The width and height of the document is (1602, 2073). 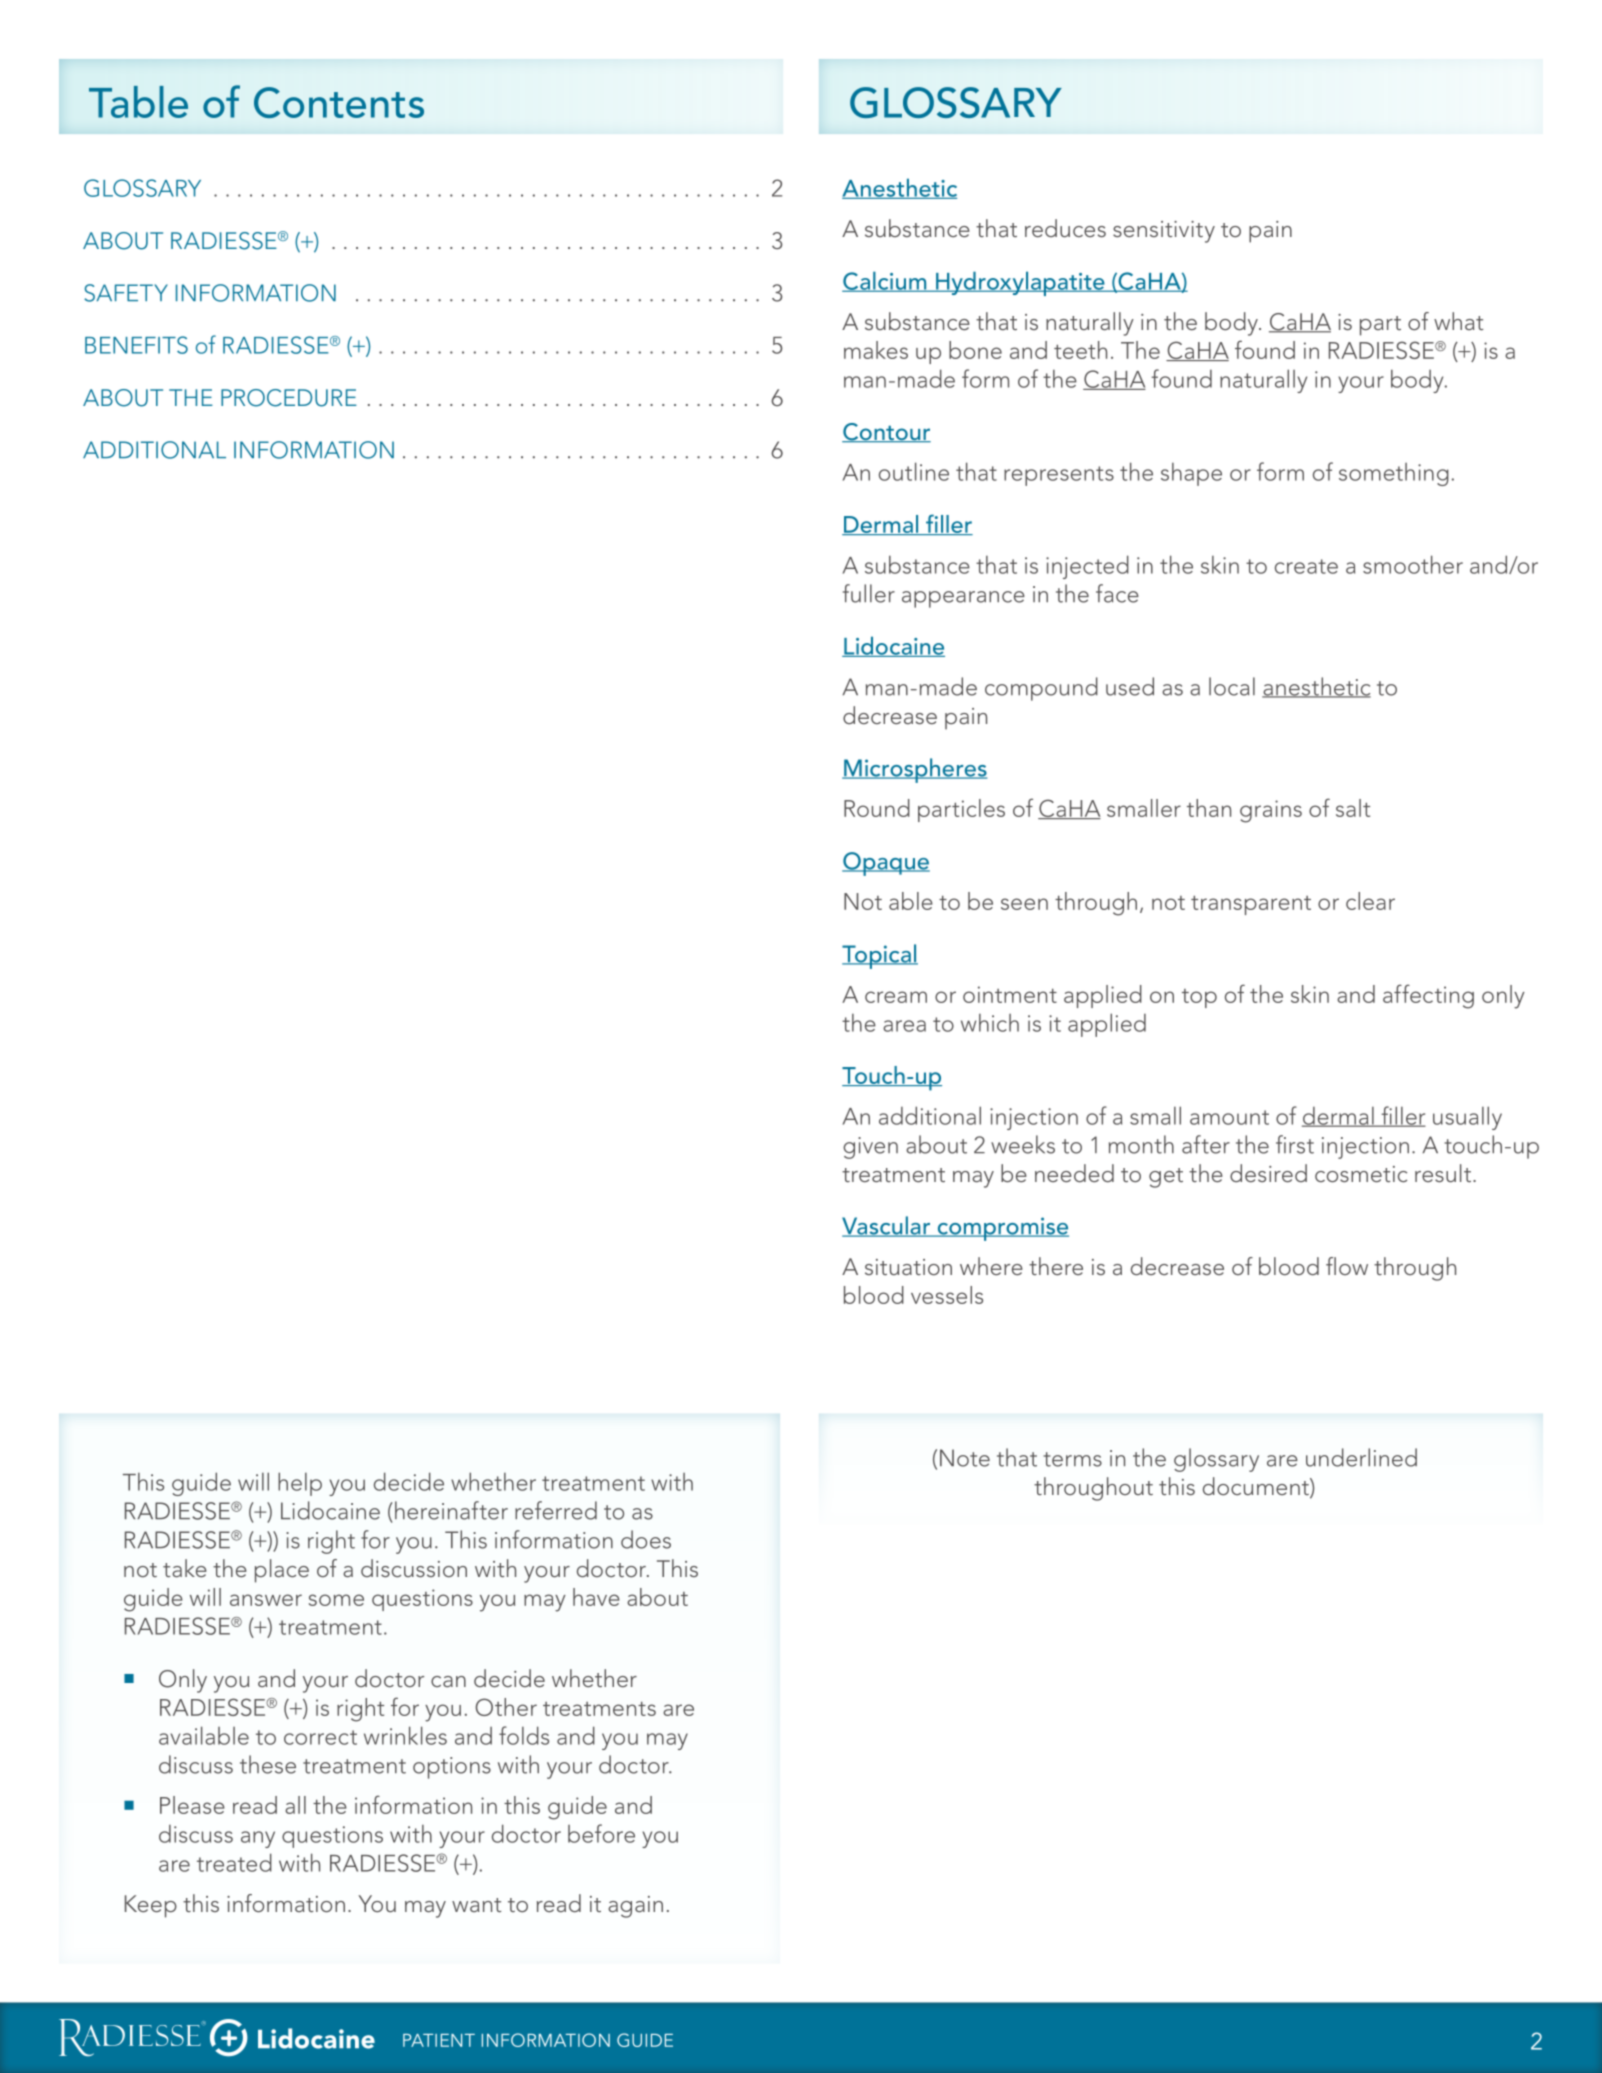 I want to click on Keep, so click(x=151, y=1906).
